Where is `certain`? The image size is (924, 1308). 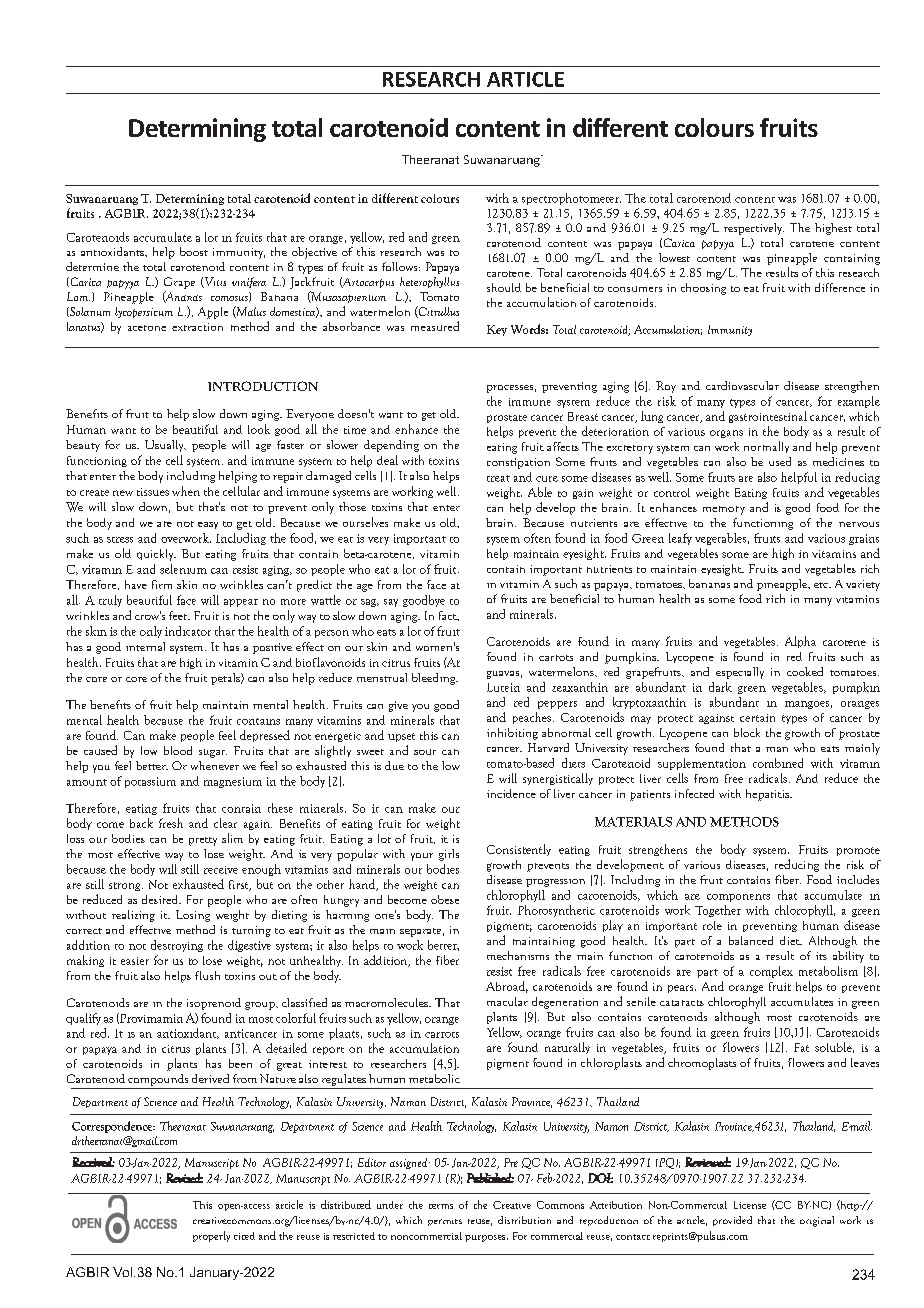 certain is located at coordinates (757, 718).
